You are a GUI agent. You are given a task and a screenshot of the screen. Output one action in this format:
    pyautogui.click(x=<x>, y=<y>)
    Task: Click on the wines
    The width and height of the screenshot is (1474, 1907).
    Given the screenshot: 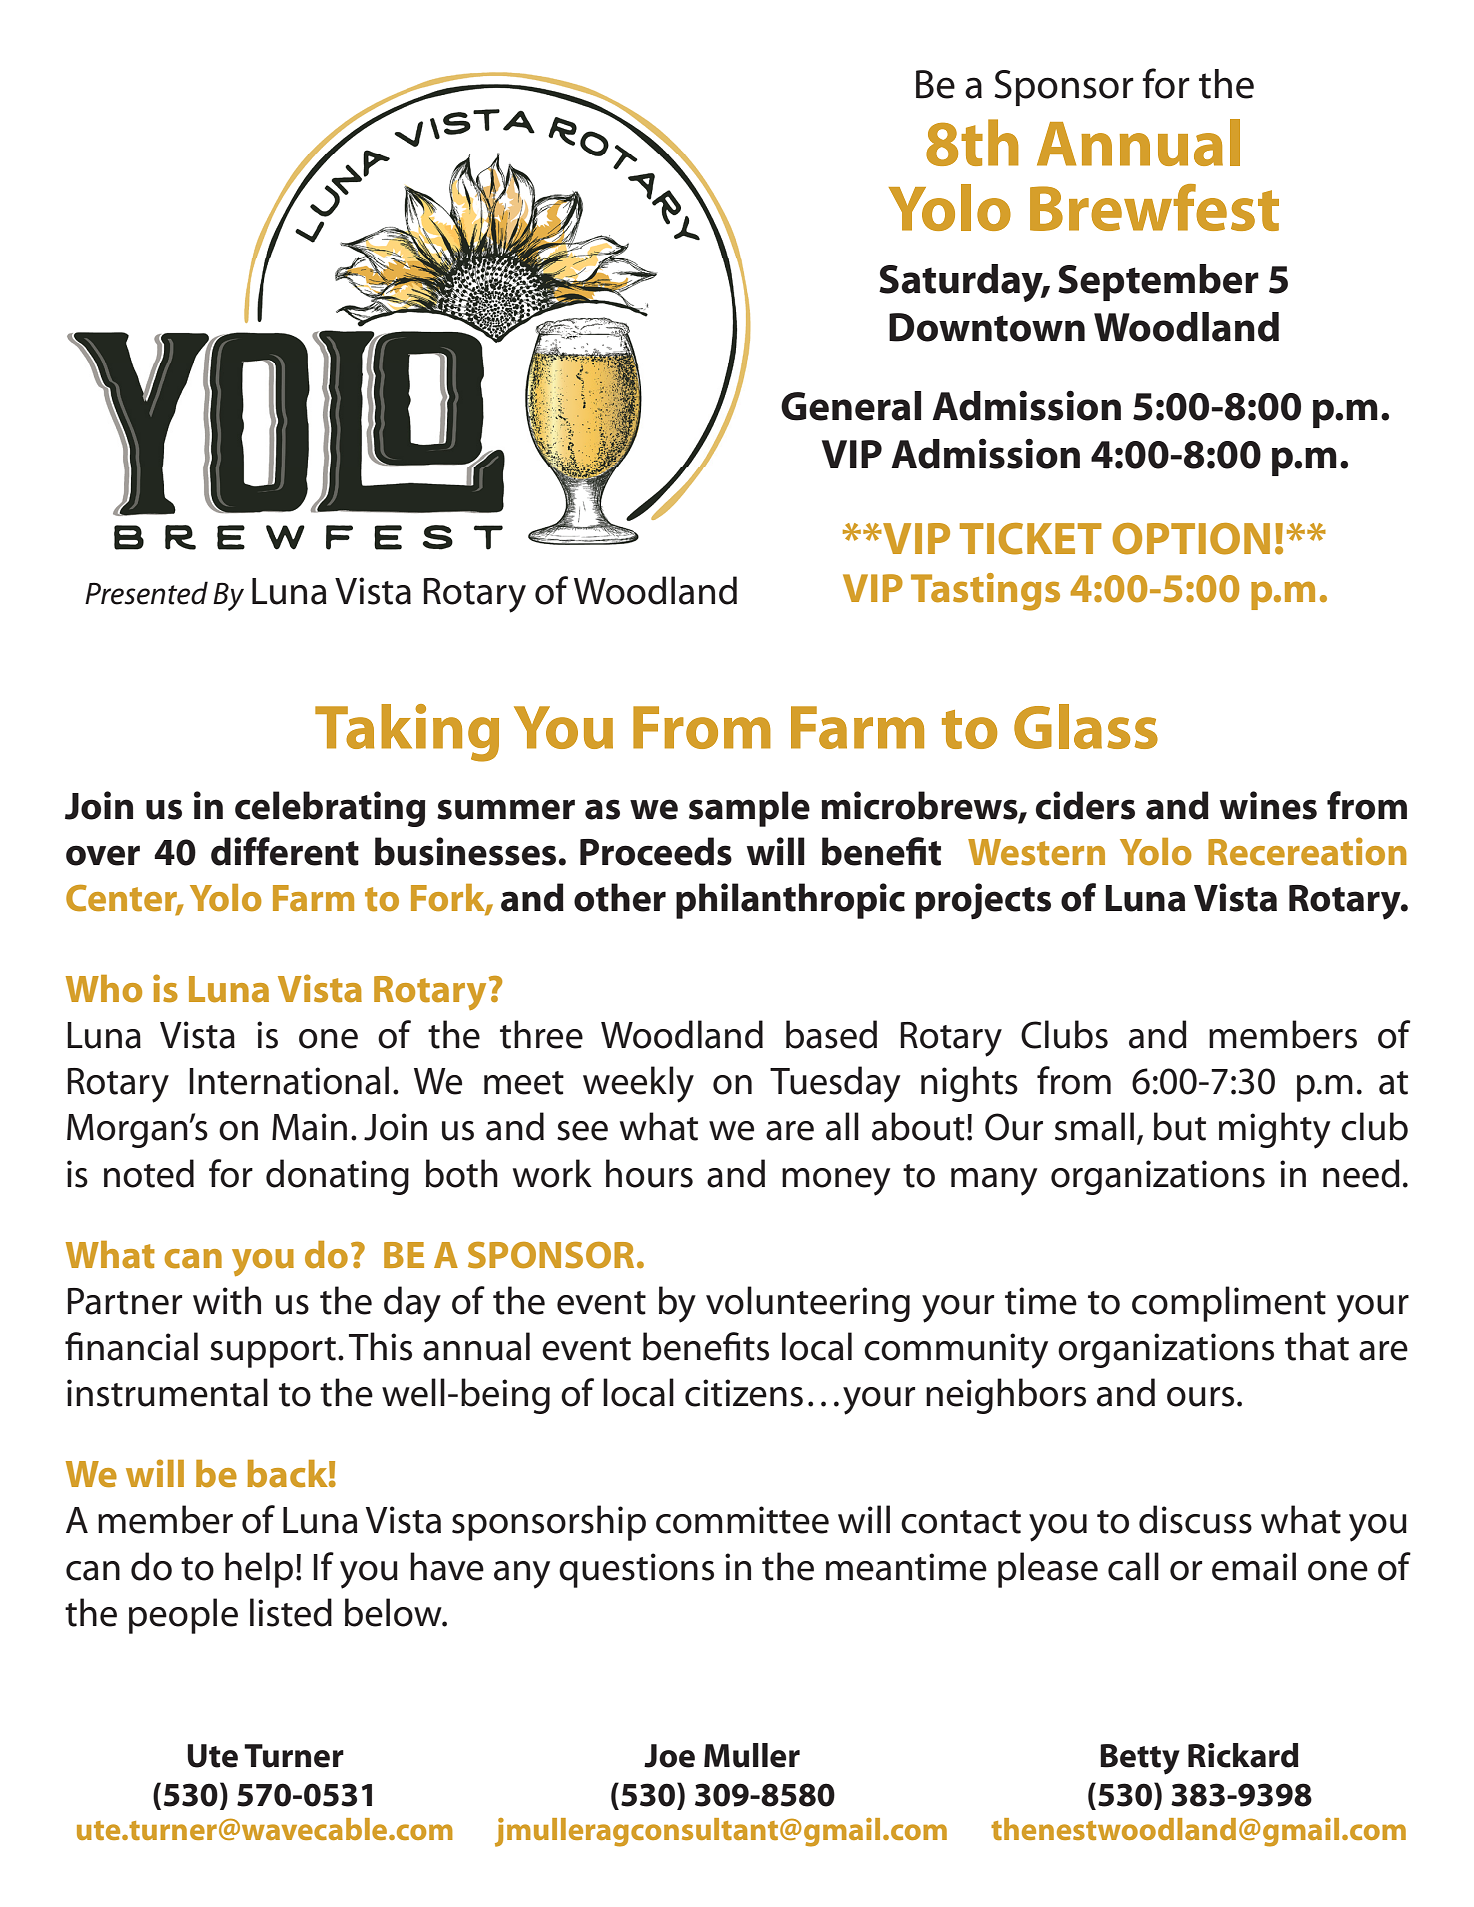 What is the action you would take?
    pyautogui.click(x=1268, y=805)
